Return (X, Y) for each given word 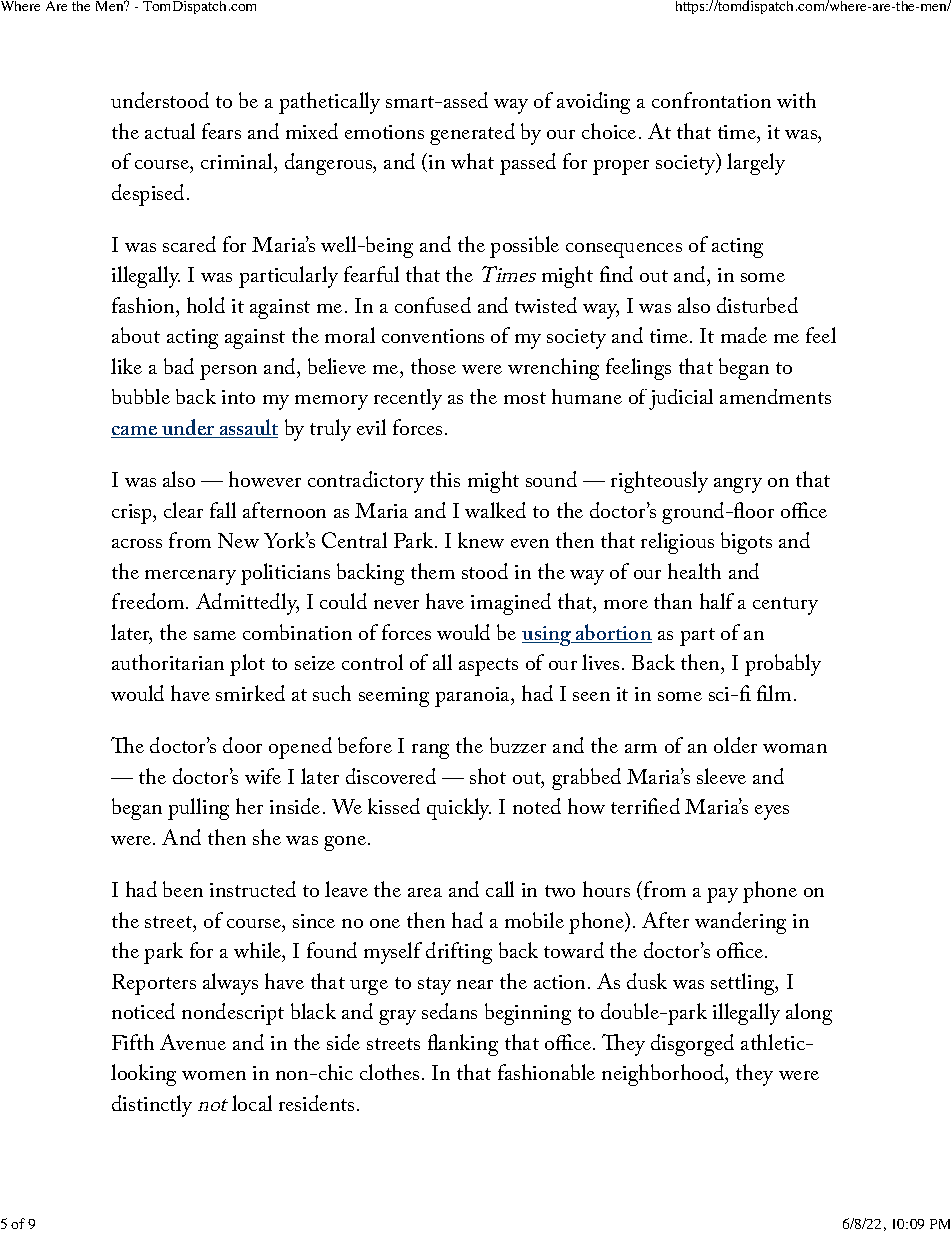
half (717, 601)
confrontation (711, 100)
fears (221, 131)
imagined (511, 604)
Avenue (193, 1042)
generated (472, 134)
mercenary (190, 577)
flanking (463, 1045)
